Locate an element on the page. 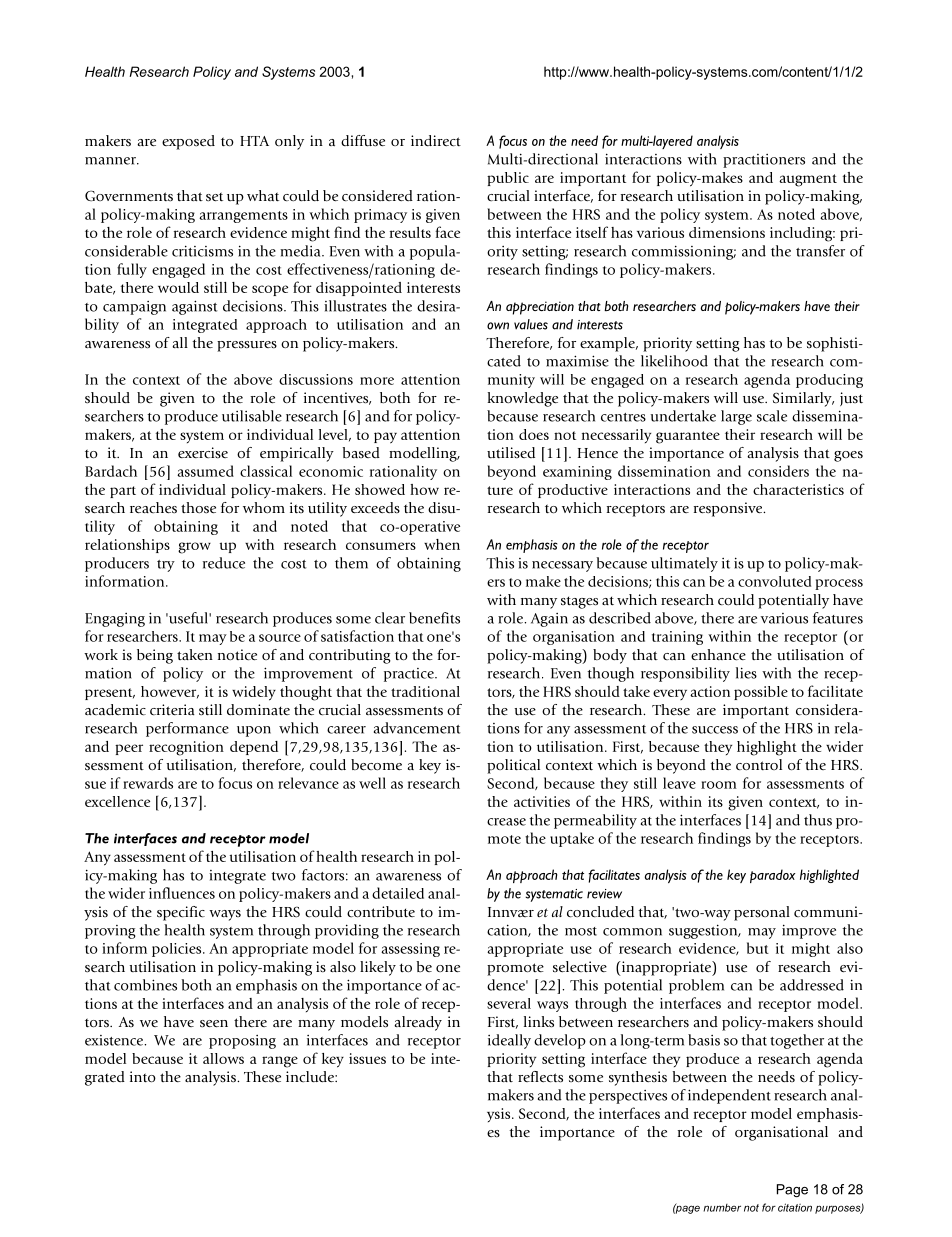 This image has height=1237, width=952. reflects is located at coordinates (540, 1077).
